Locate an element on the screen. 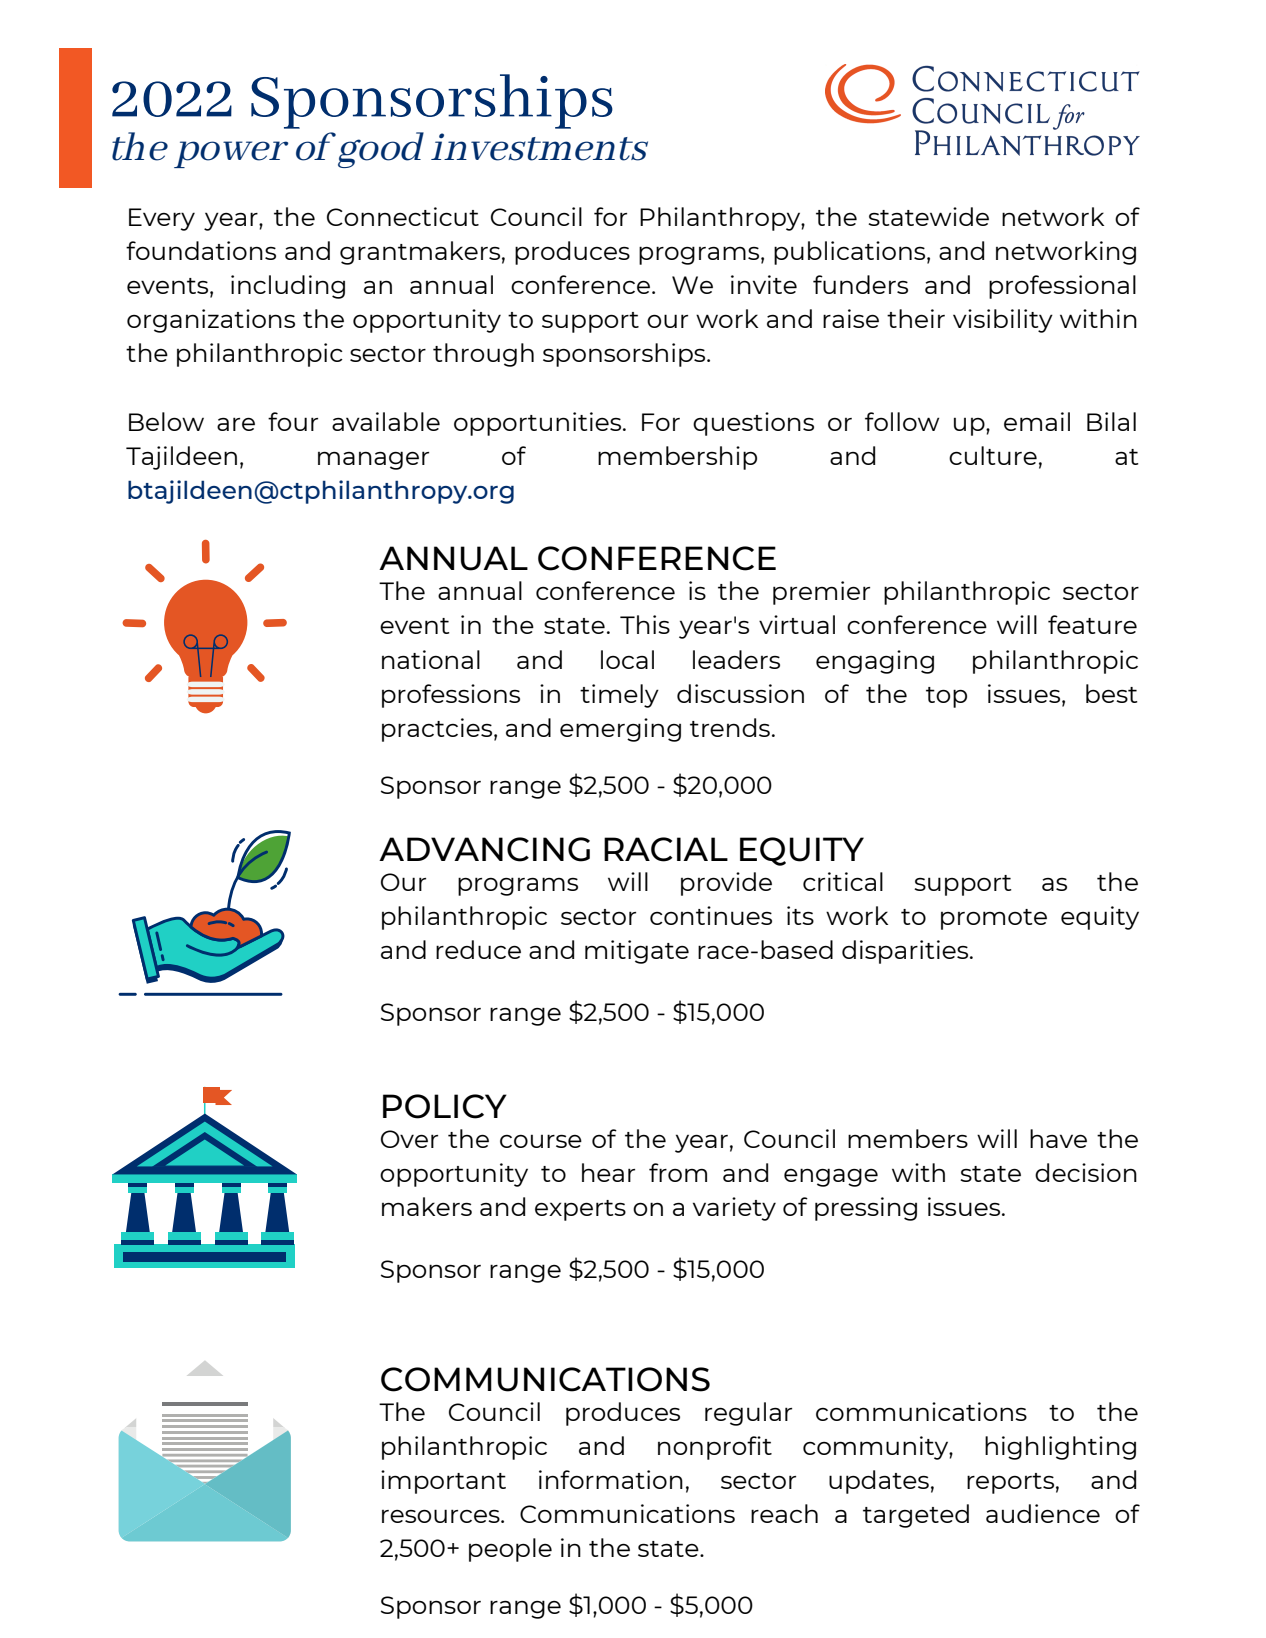 The image size is (1266, 1638). This is located at coordinates (645, 624).
